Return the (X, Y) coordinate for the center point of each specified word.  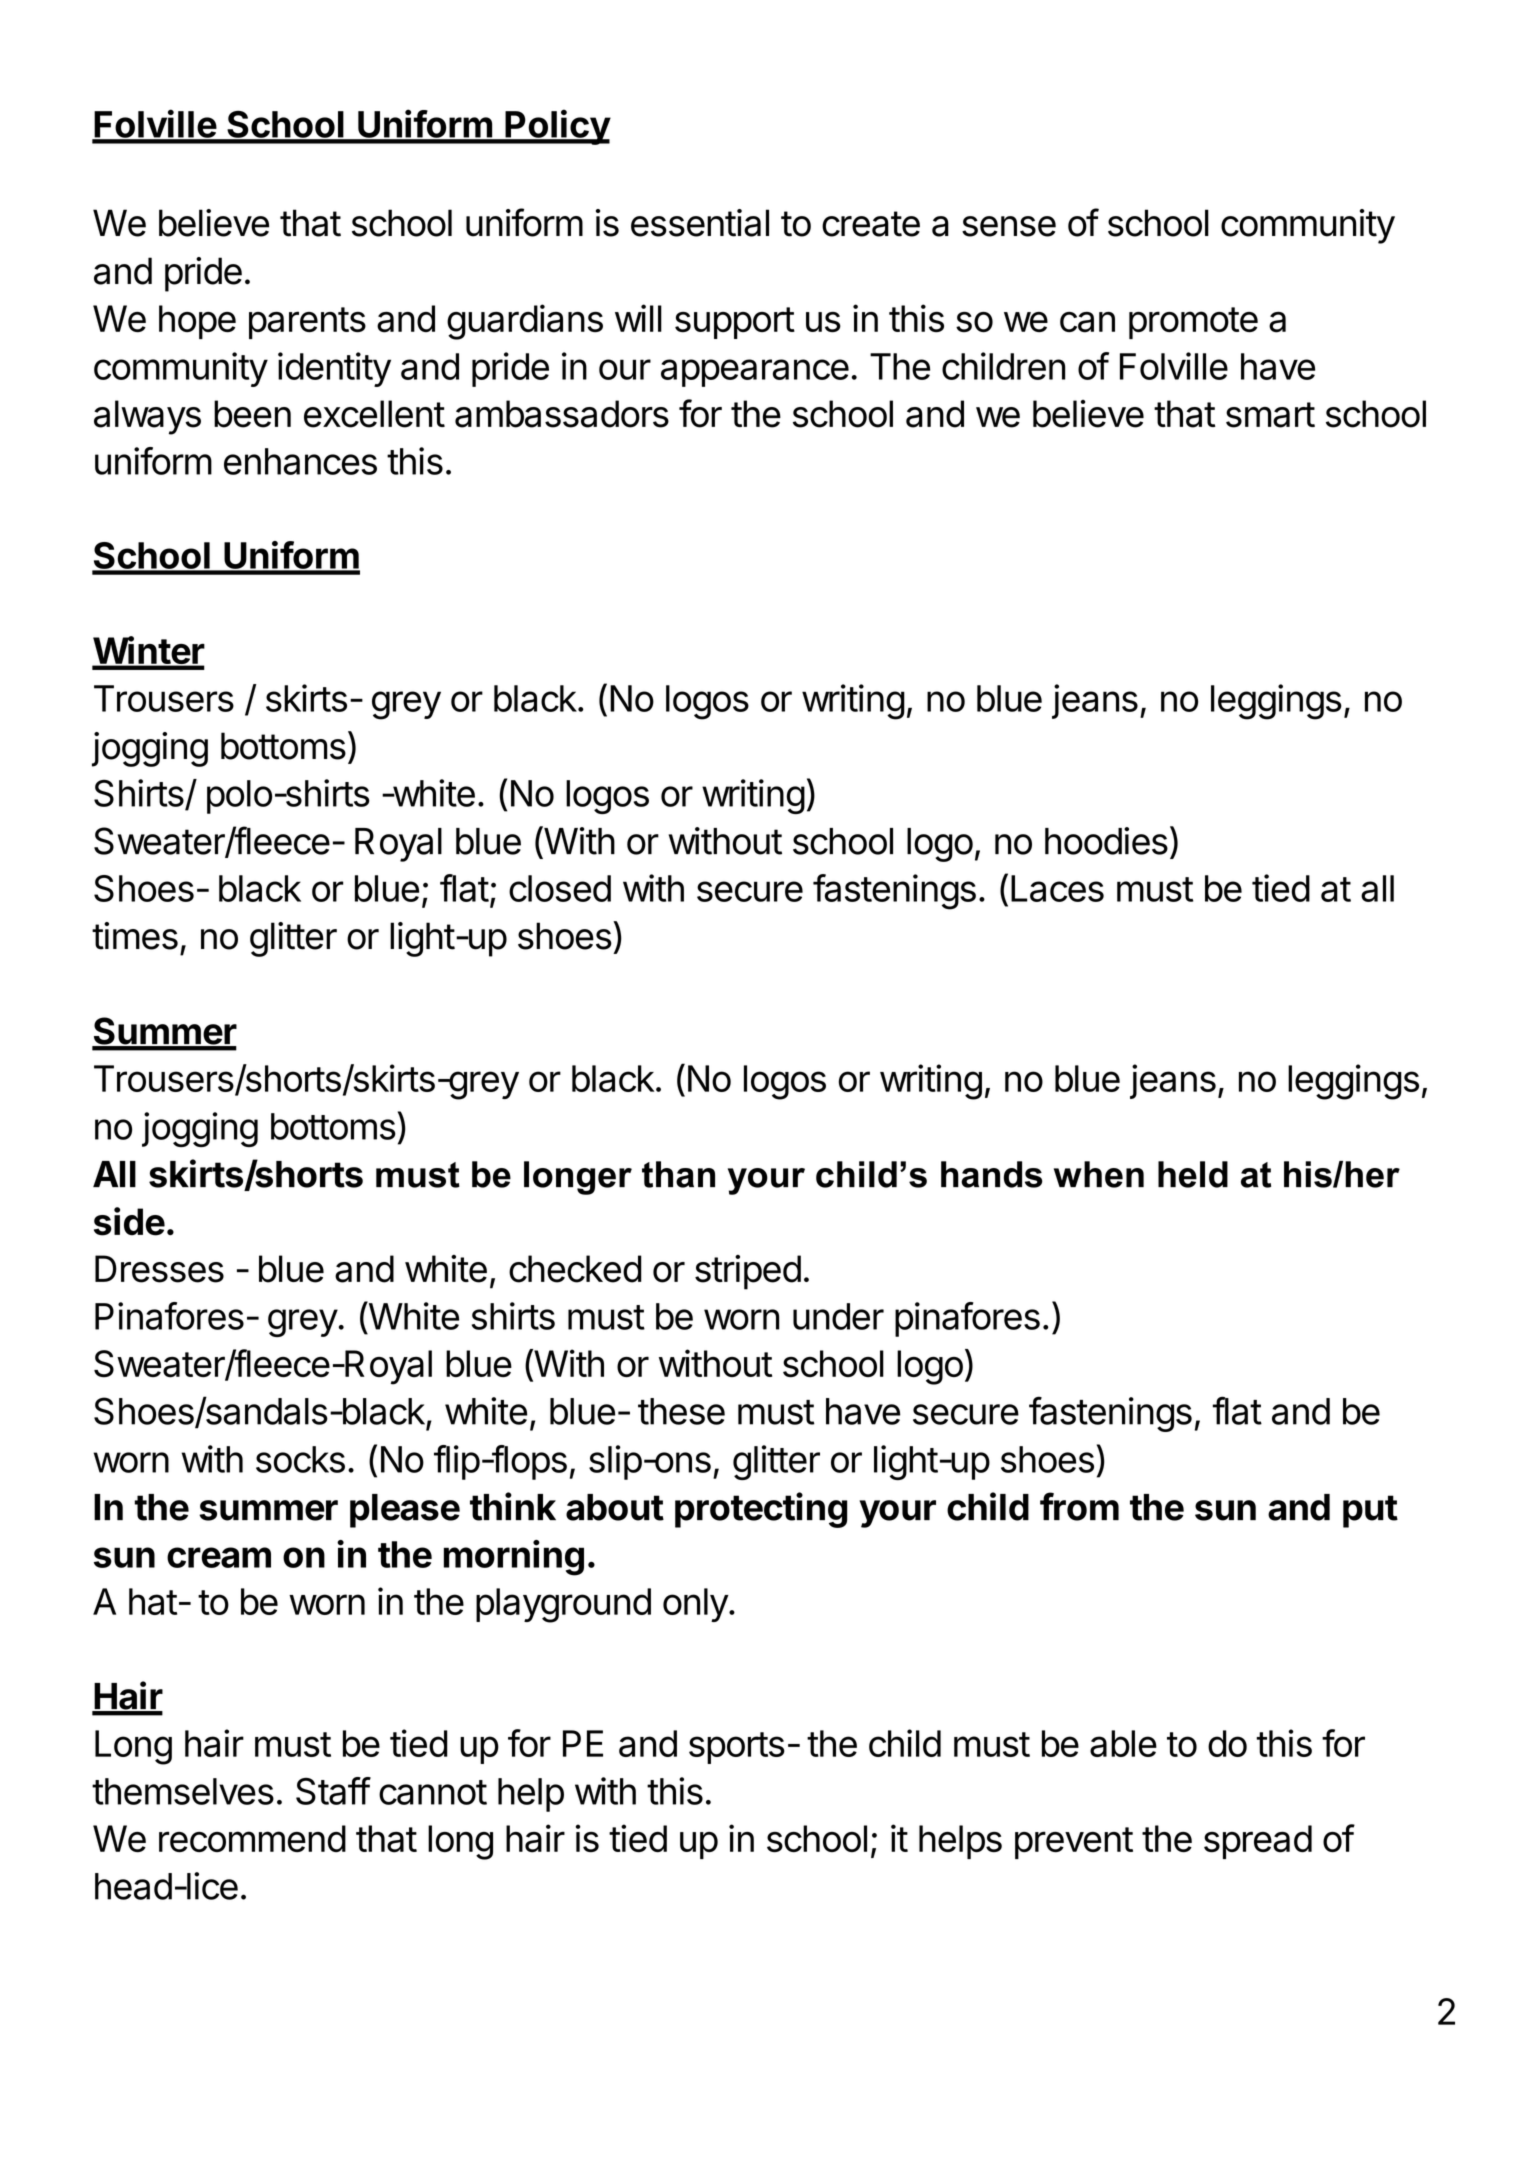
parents (307, 323)
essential (700, 223)
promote (1193, 323)
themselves (183, 1791)
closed (560, 888)
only (696, 1605)
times (135, 936)
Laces (1057, 888)
